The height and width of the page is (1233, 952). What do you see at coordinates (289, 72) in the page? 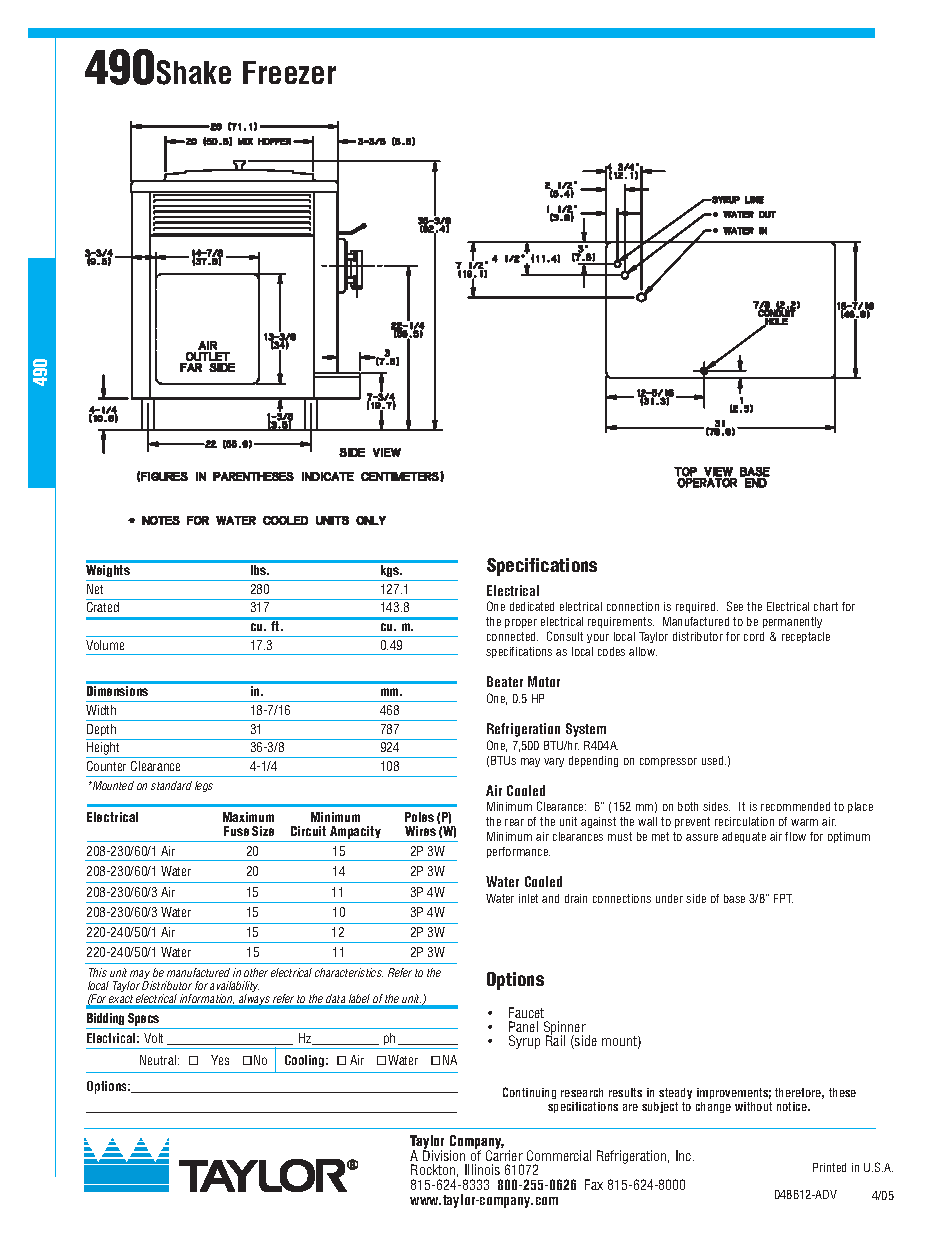
I see `Freezer` at bounding box center [289, 72].
